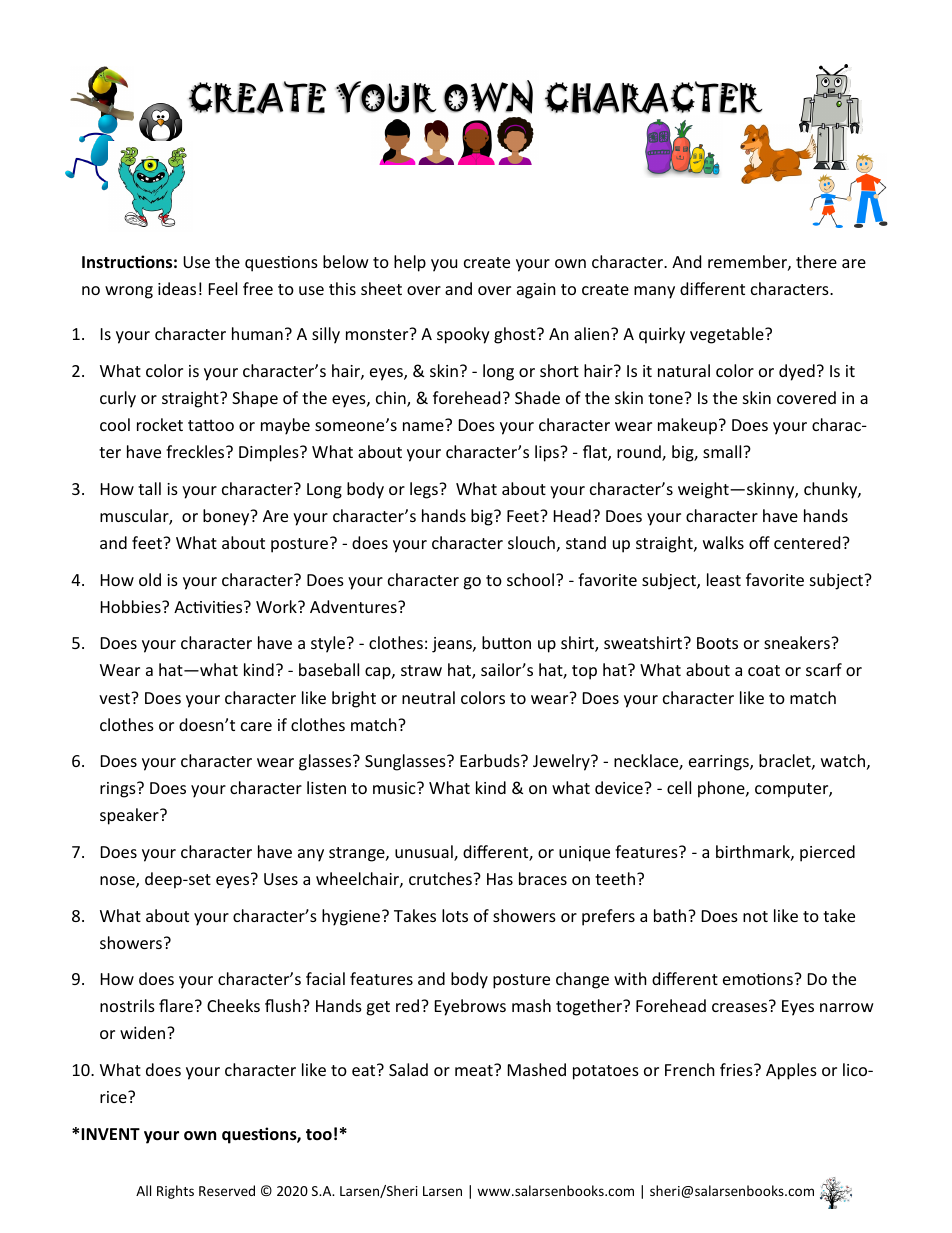 The width and height of the image is (952, 1233). Describe the element at coordinates (475, 1070) in the image. I see `meat` at that location.
